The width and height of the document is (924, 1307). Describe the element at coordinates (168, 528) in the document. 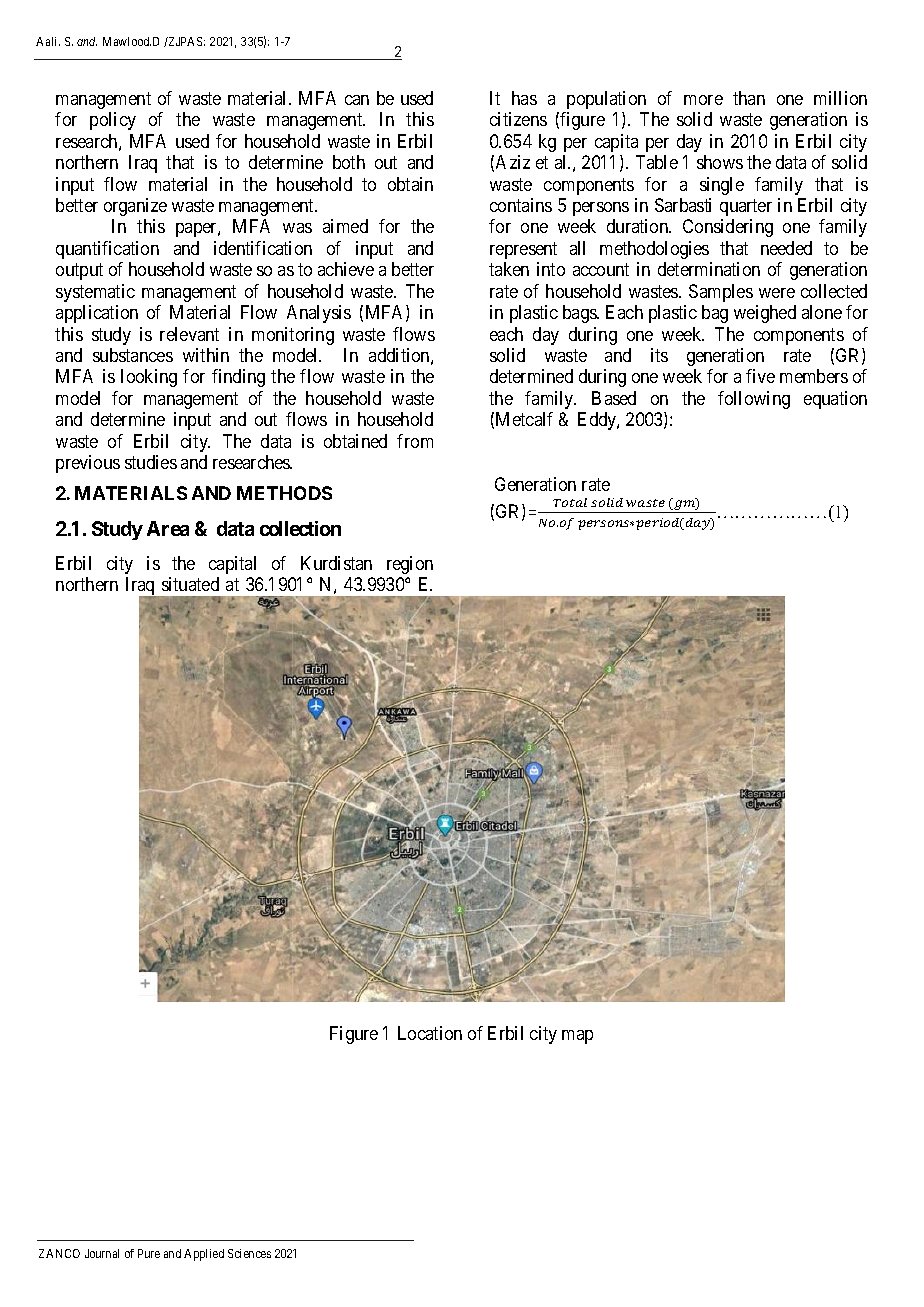

I see `Area` at that location.
